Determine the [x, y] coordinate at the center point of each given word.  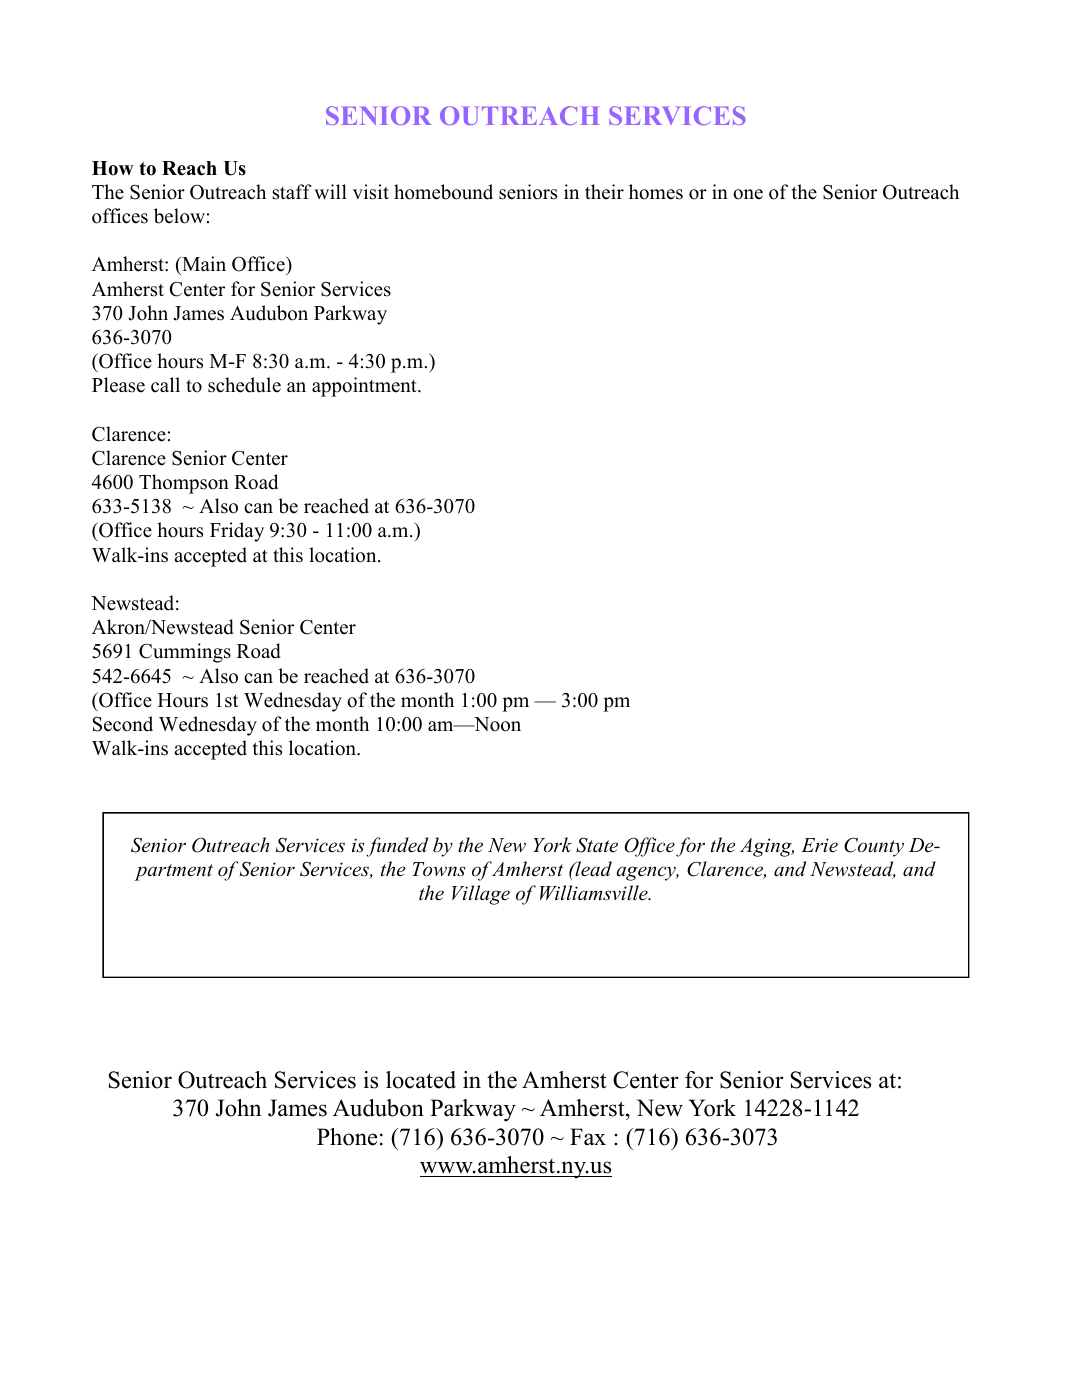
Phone [347, 1137]
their [604, 192]
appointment [365, 387]
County [874, 847]
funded [397, 847]
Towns [439, 869]
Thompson [184, 484]
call [165, 385]
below [179, 216]
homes [656, 192]
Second [123, 724]
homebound [443, 192]
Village [481, 895]
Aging [767, 847]
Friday [237, 532]
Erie [819, 845]
